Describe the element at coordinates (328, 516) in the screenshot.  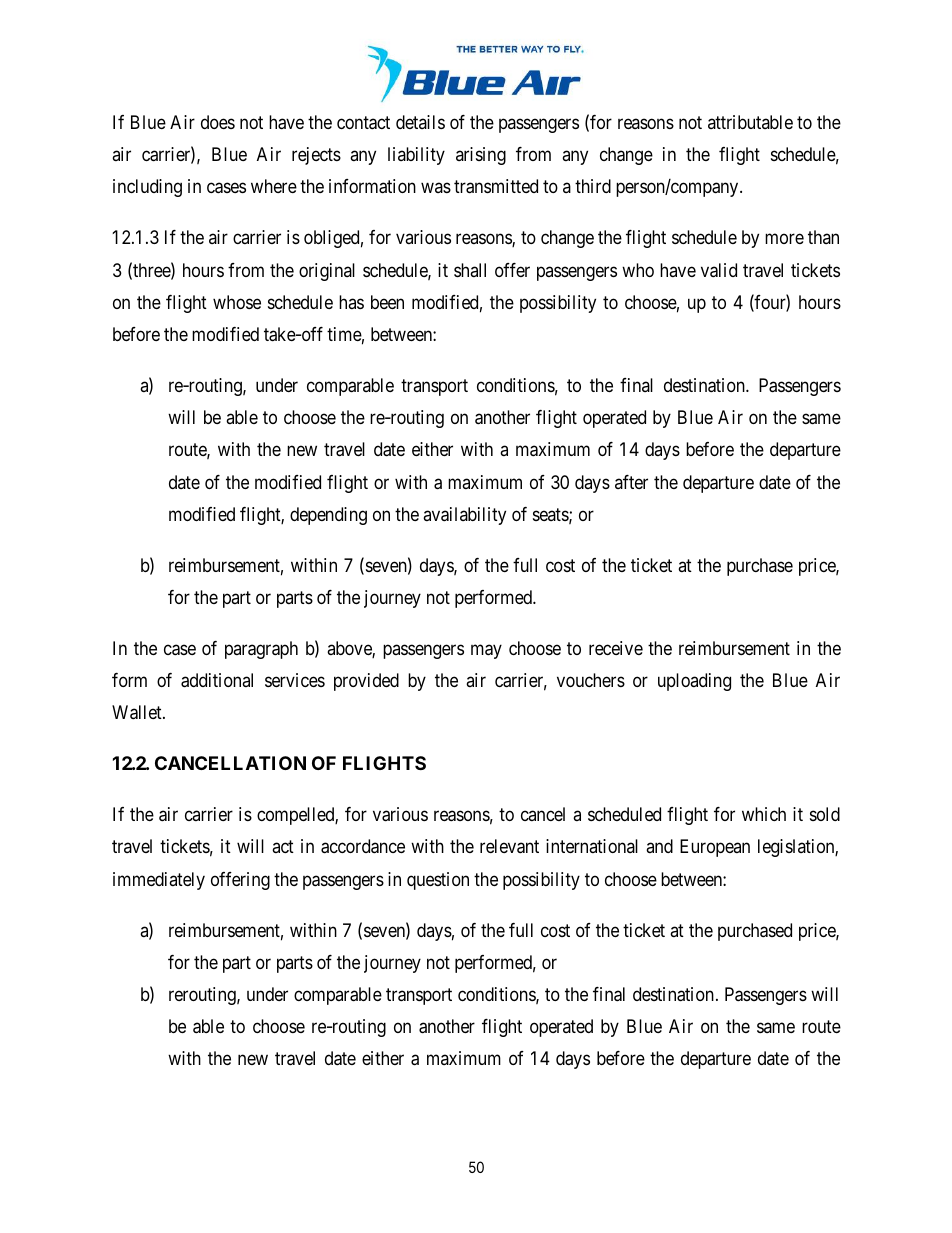
I see `depending` at that location.
